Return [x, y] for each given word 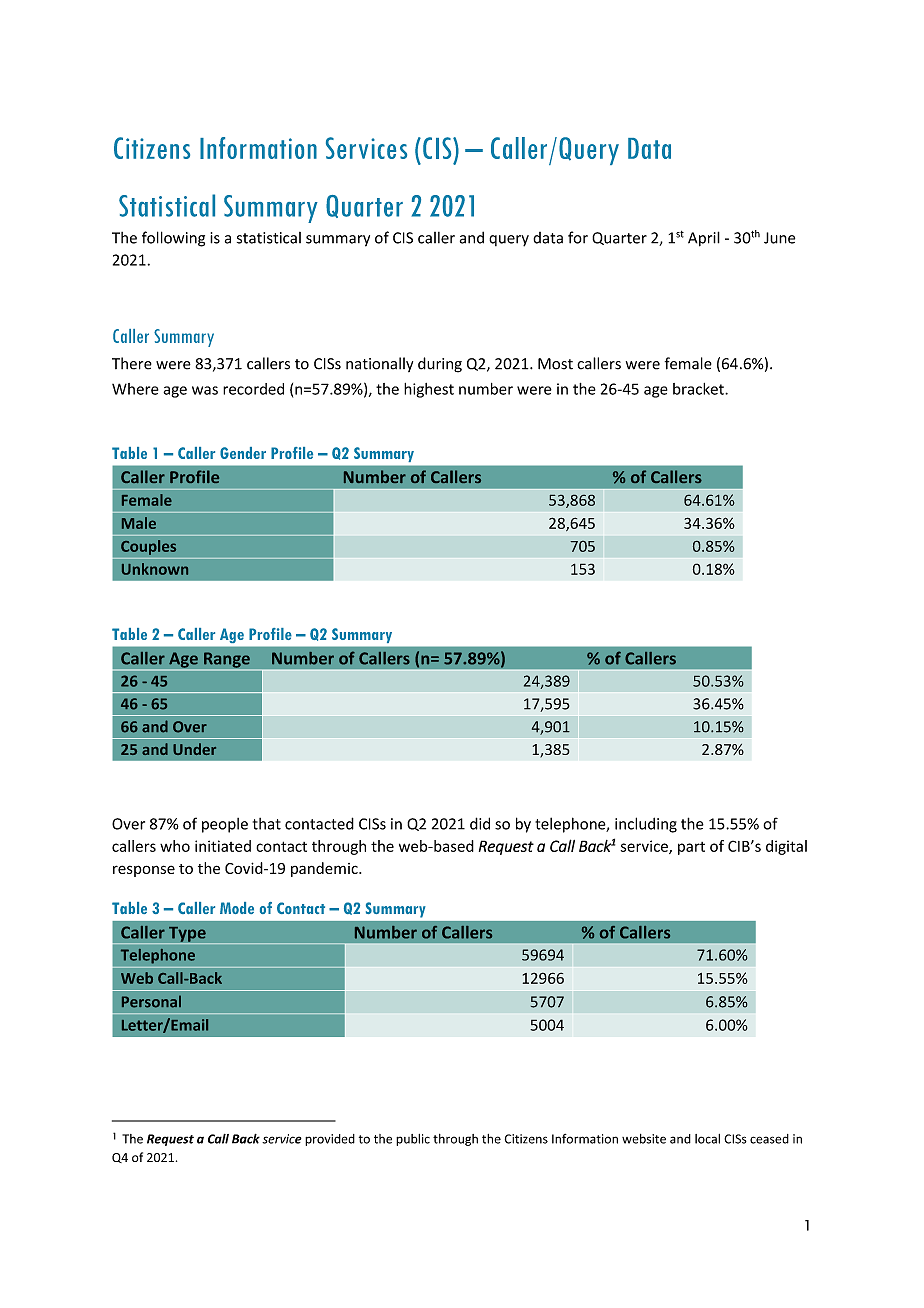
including [646, 825]
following [173, 239]
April [704, 239]
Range [227, 661]
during [440, 365]
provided [330, 1140]
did [480, 823]
